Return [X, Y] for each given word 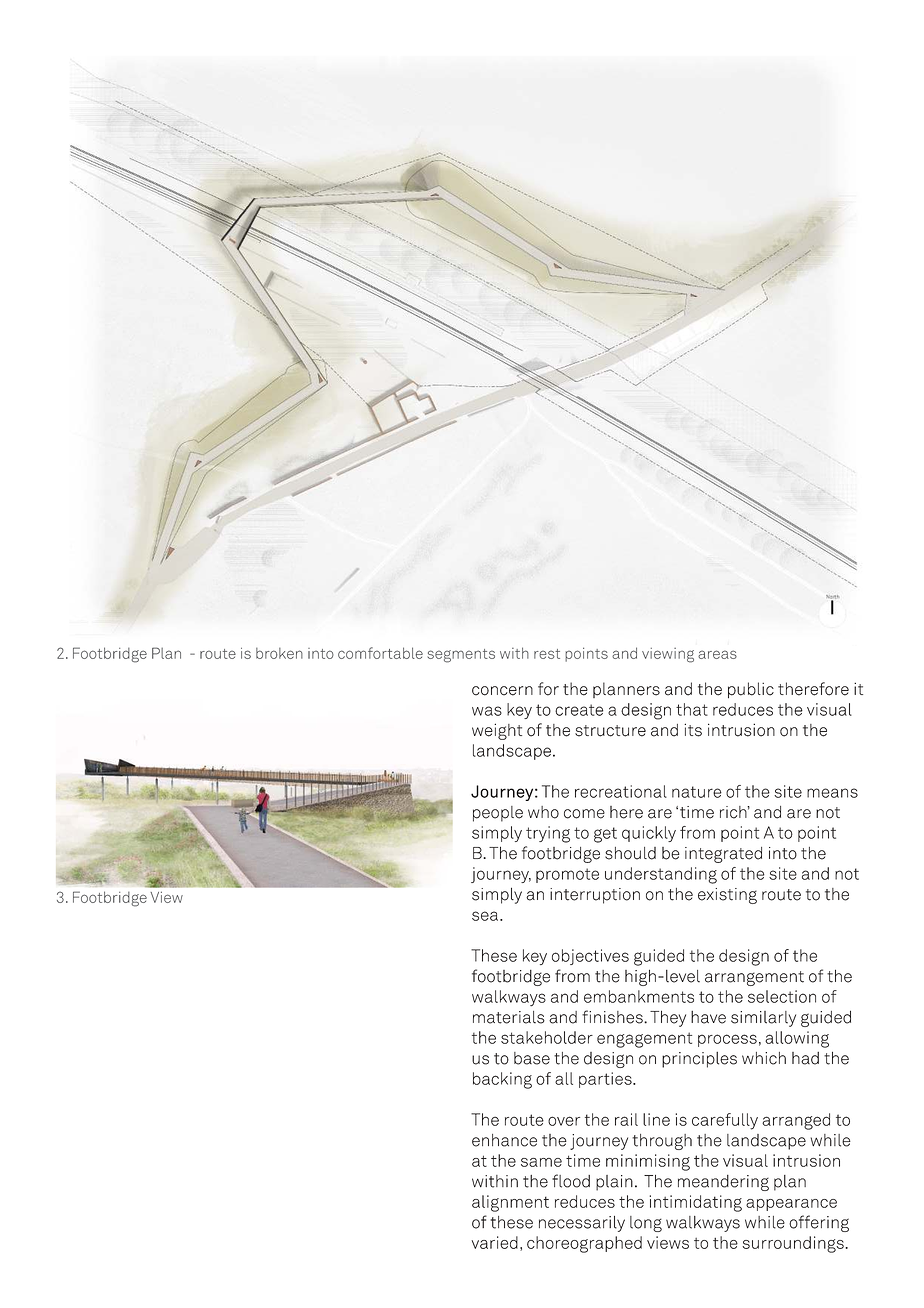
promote [567, 875]
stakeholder [547, 1037]
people [498, 814]
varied [494, 1242]
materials [509, 1017]
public [751, 690]
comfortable [380, 653]
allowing [797, 1039]
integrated [723, 855]
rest [547, 654]
